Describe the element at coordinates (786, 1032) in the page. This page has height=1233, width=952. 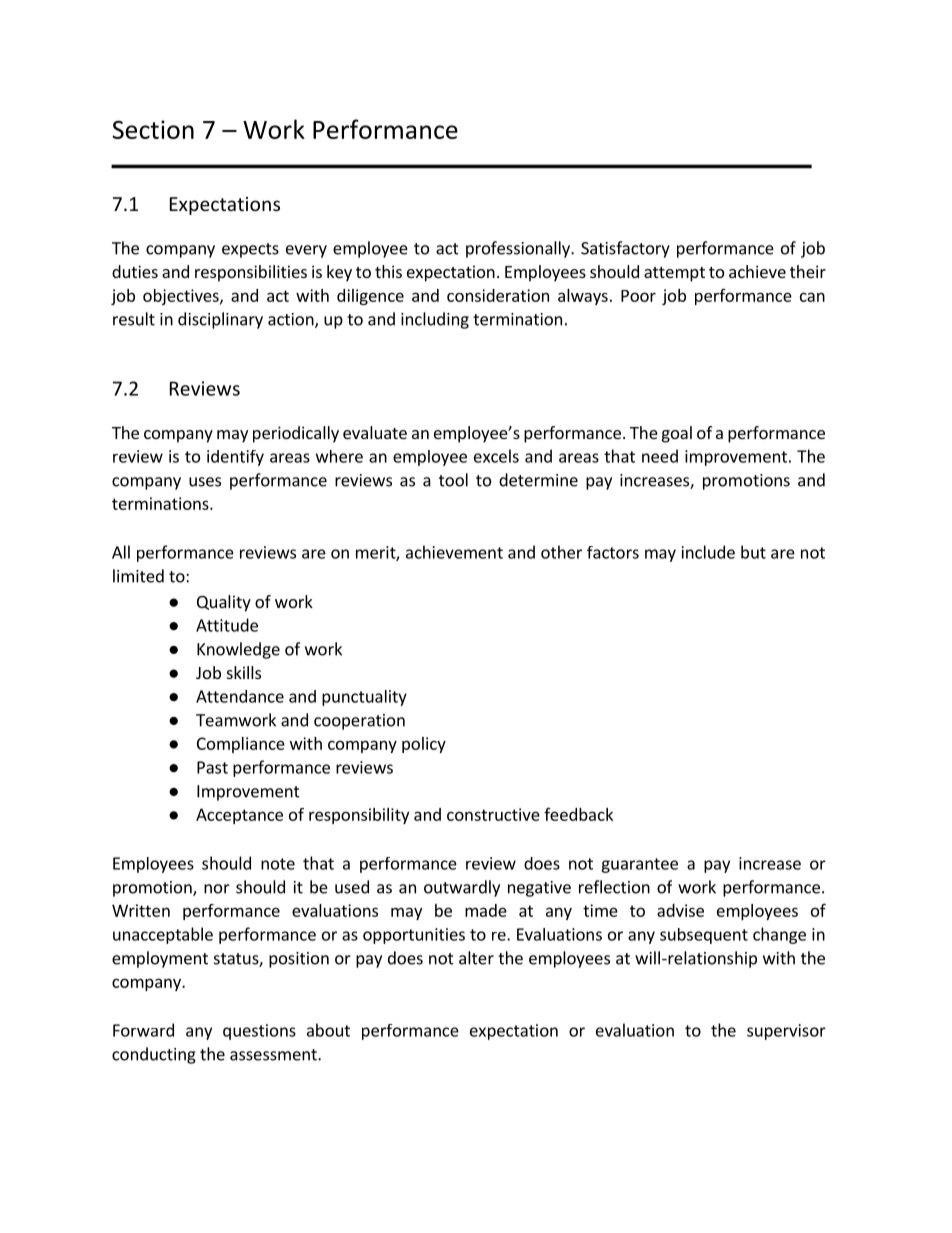
I see `supervisor` at that location.
